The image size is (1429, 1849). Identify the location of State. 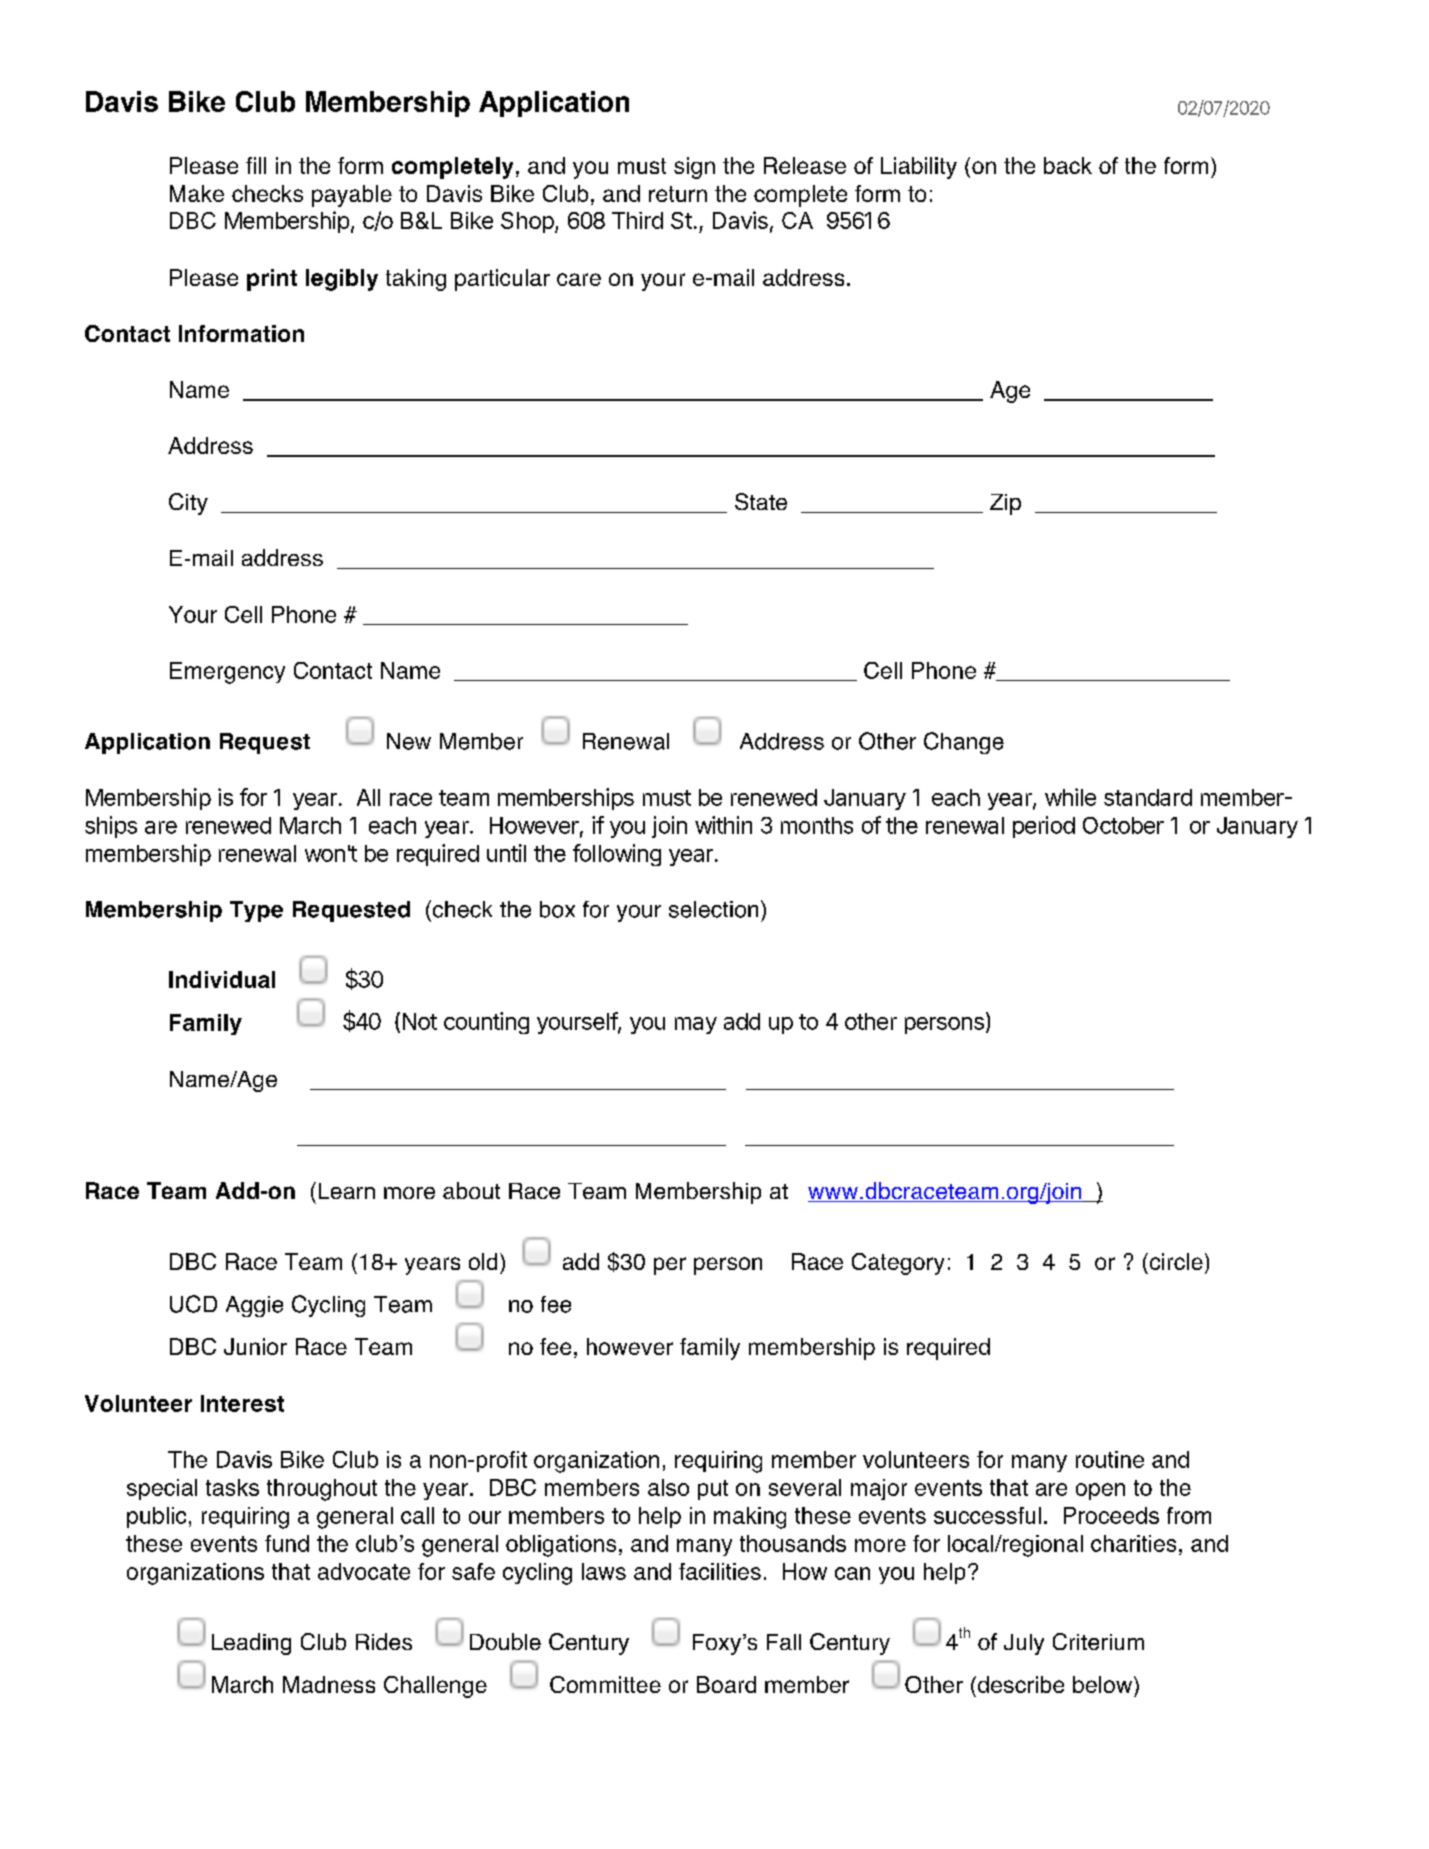
(761, 501).
